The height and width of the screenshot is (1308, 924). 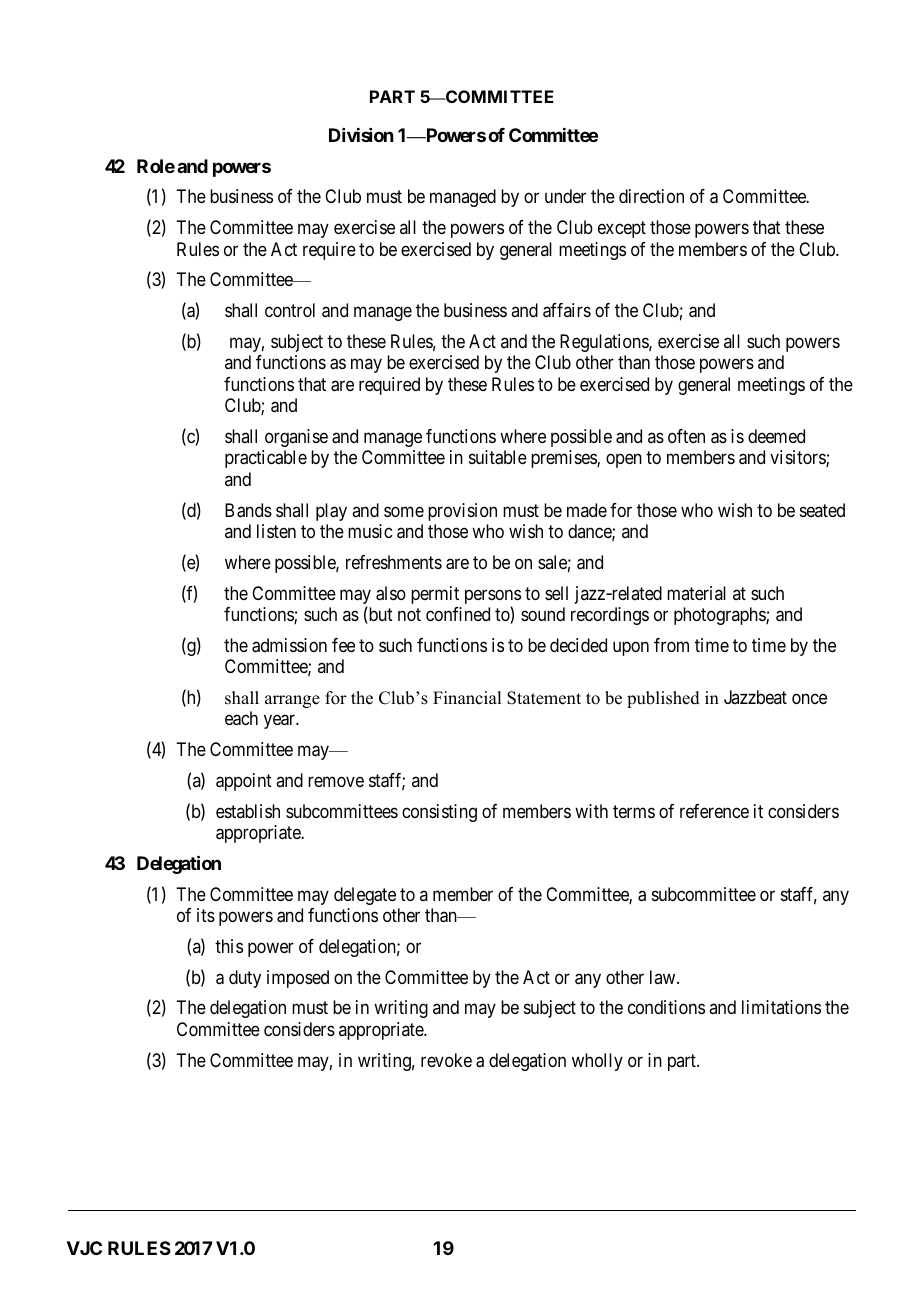 What do you see at coordinates (720, 616) in the screenshot?
I see `photographs` at bounding box center [720, 616].
